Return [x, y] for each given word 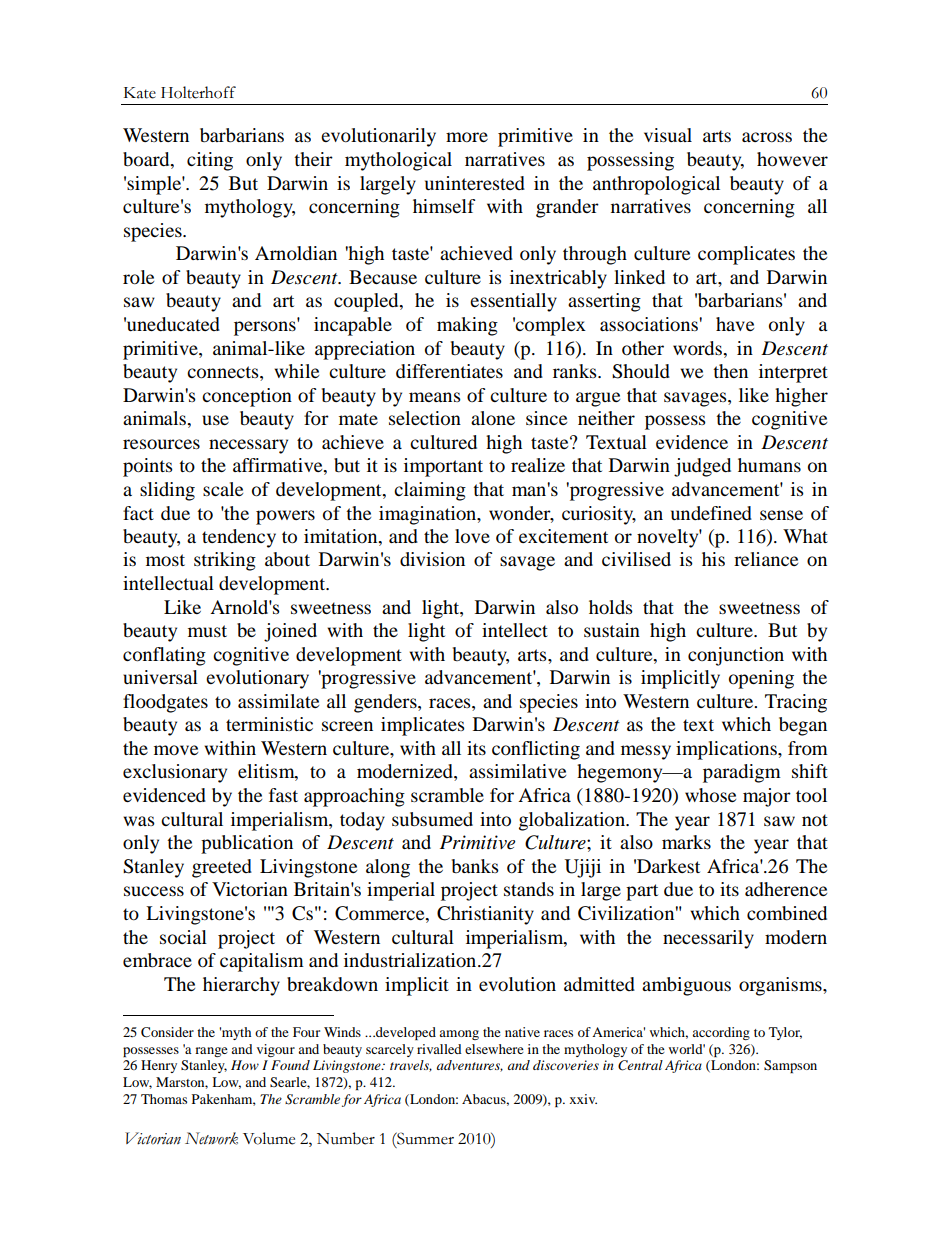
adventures [470, 1066]
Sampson [790, 1066]
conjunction [736, 656]
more [467, 137]
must [207, 631]
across [767, 137]
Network [211, 1138]
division [432, 559]
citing [210, 161]
